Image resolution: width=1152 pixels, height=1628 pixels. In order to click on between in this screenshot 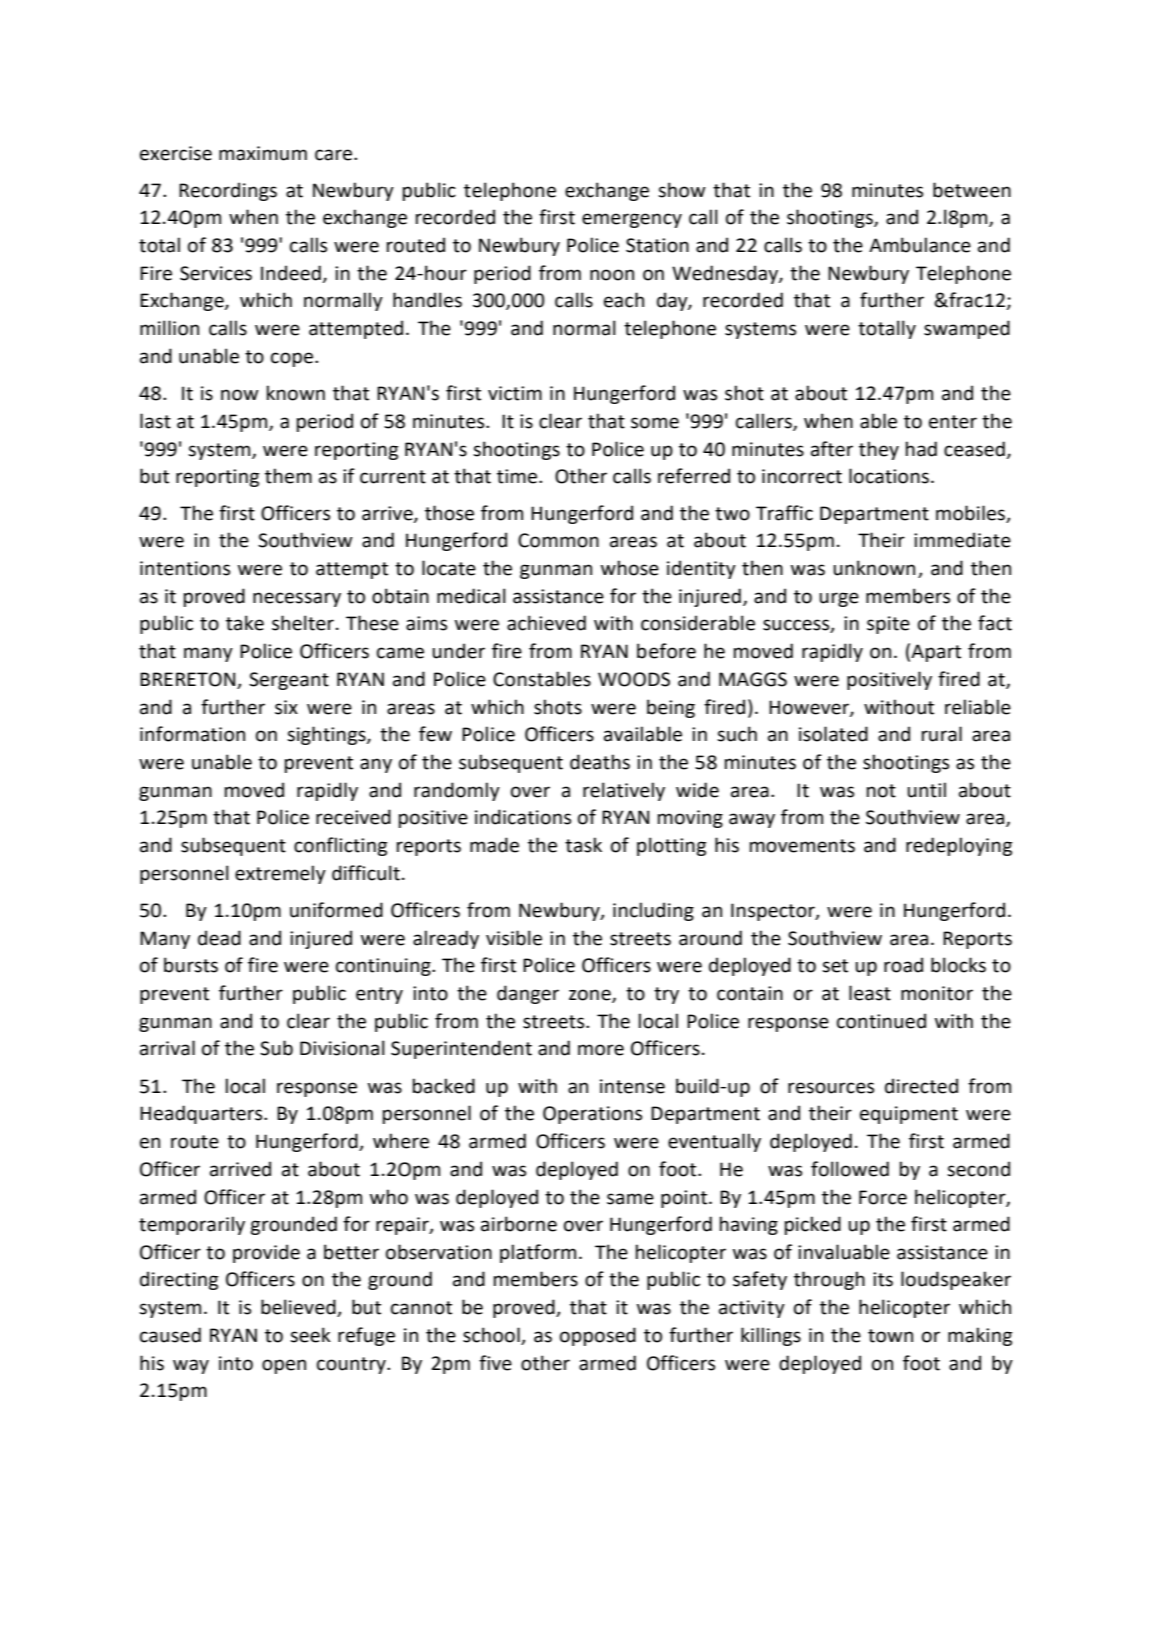, I will do `click(972, 190)`.
